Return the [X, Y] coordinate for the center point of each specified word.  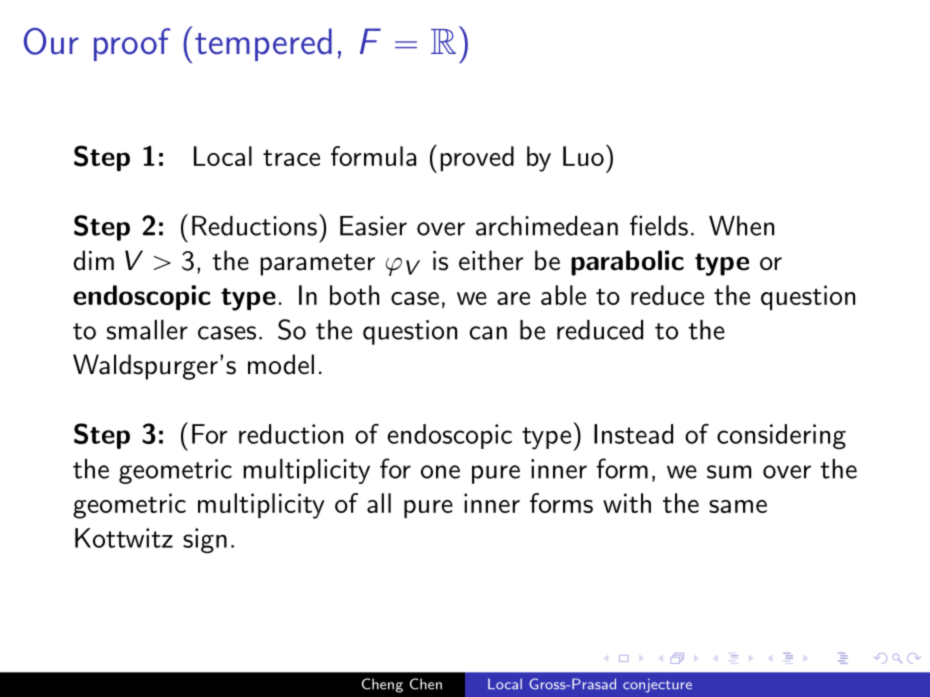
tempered [263, 44]
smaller [147, 330]
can [488, 333]
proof [132, 44]
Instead [633, 434]
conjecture [657, 686]
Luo [583, 156]
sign [205, 541]
